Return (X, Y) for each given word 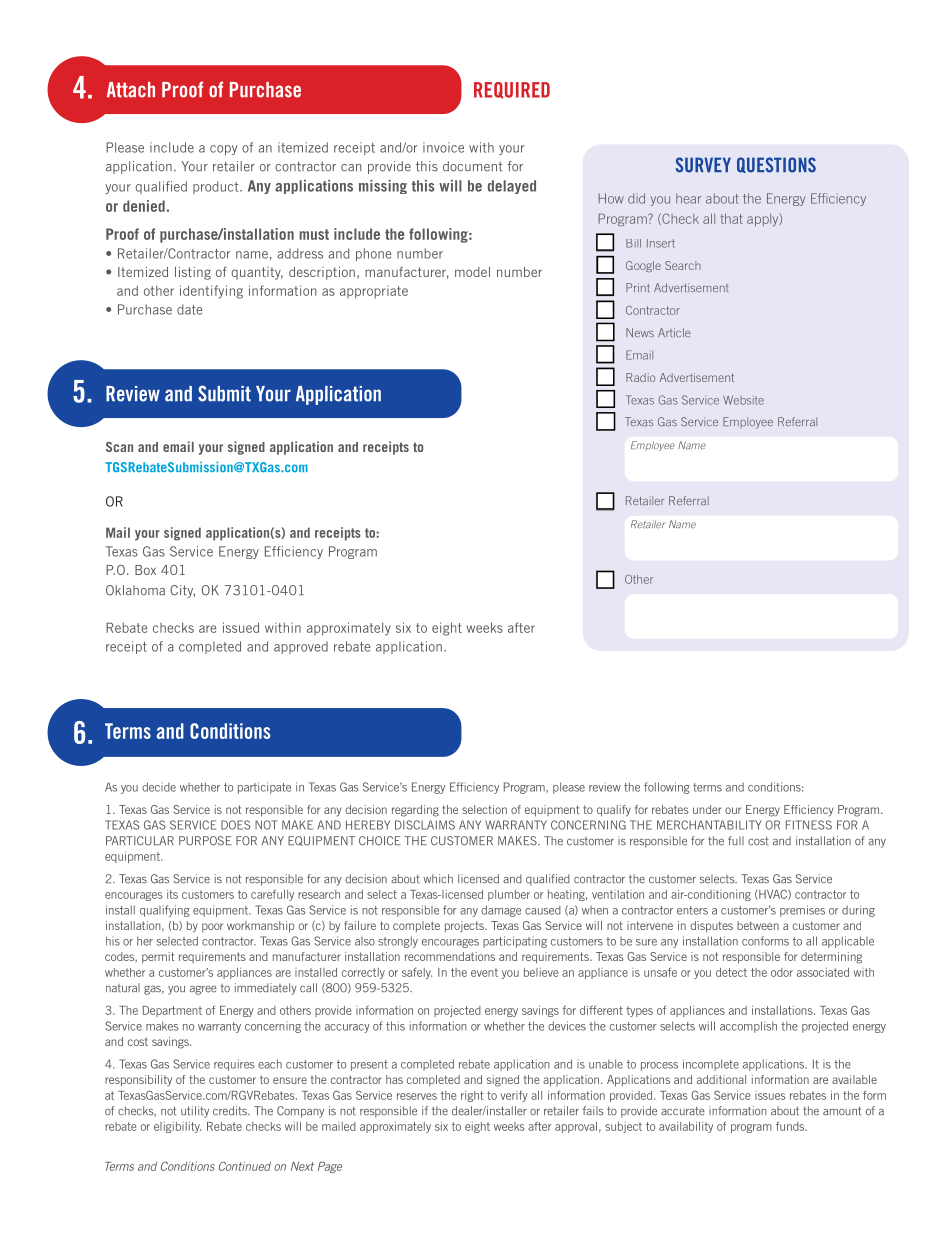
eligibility (177, 1127)
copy (223, 150)
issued (241, 627)
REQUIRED (512, 90)
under (707, 809)
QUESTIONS (776, 165)
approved (301, 647)
